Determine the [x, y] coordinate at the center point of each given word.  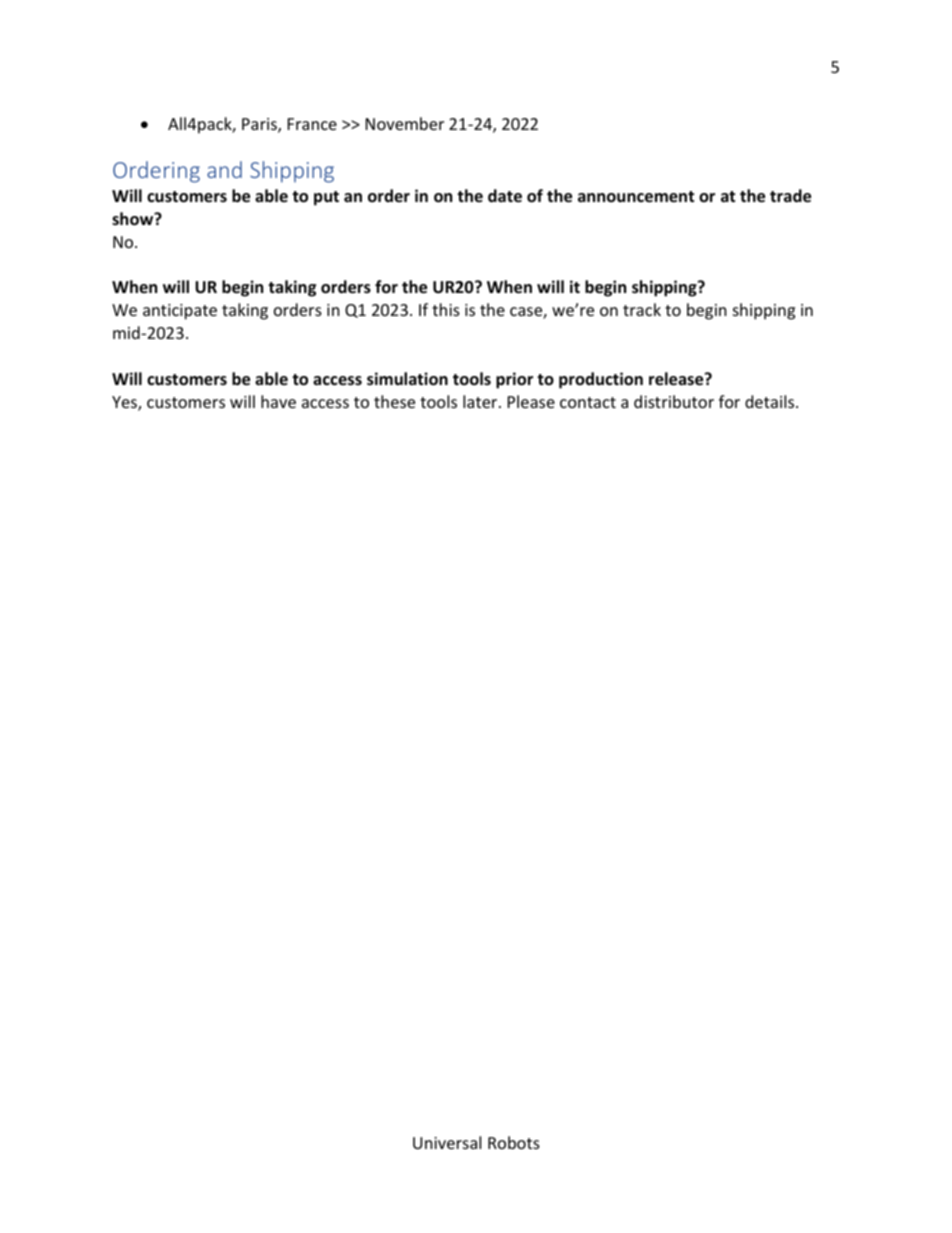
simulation [407, 379]
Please [531, 401]
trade [790, 196]
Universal [447, 1142]
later [481, 401]
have [278, 401]
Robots [514, 1142]
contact [588, 402]
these [394, 401]
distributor [674, 401]
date [505, 196]
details [771, 401]
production [601, 380]
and [224, 169]
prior [514, 380]
